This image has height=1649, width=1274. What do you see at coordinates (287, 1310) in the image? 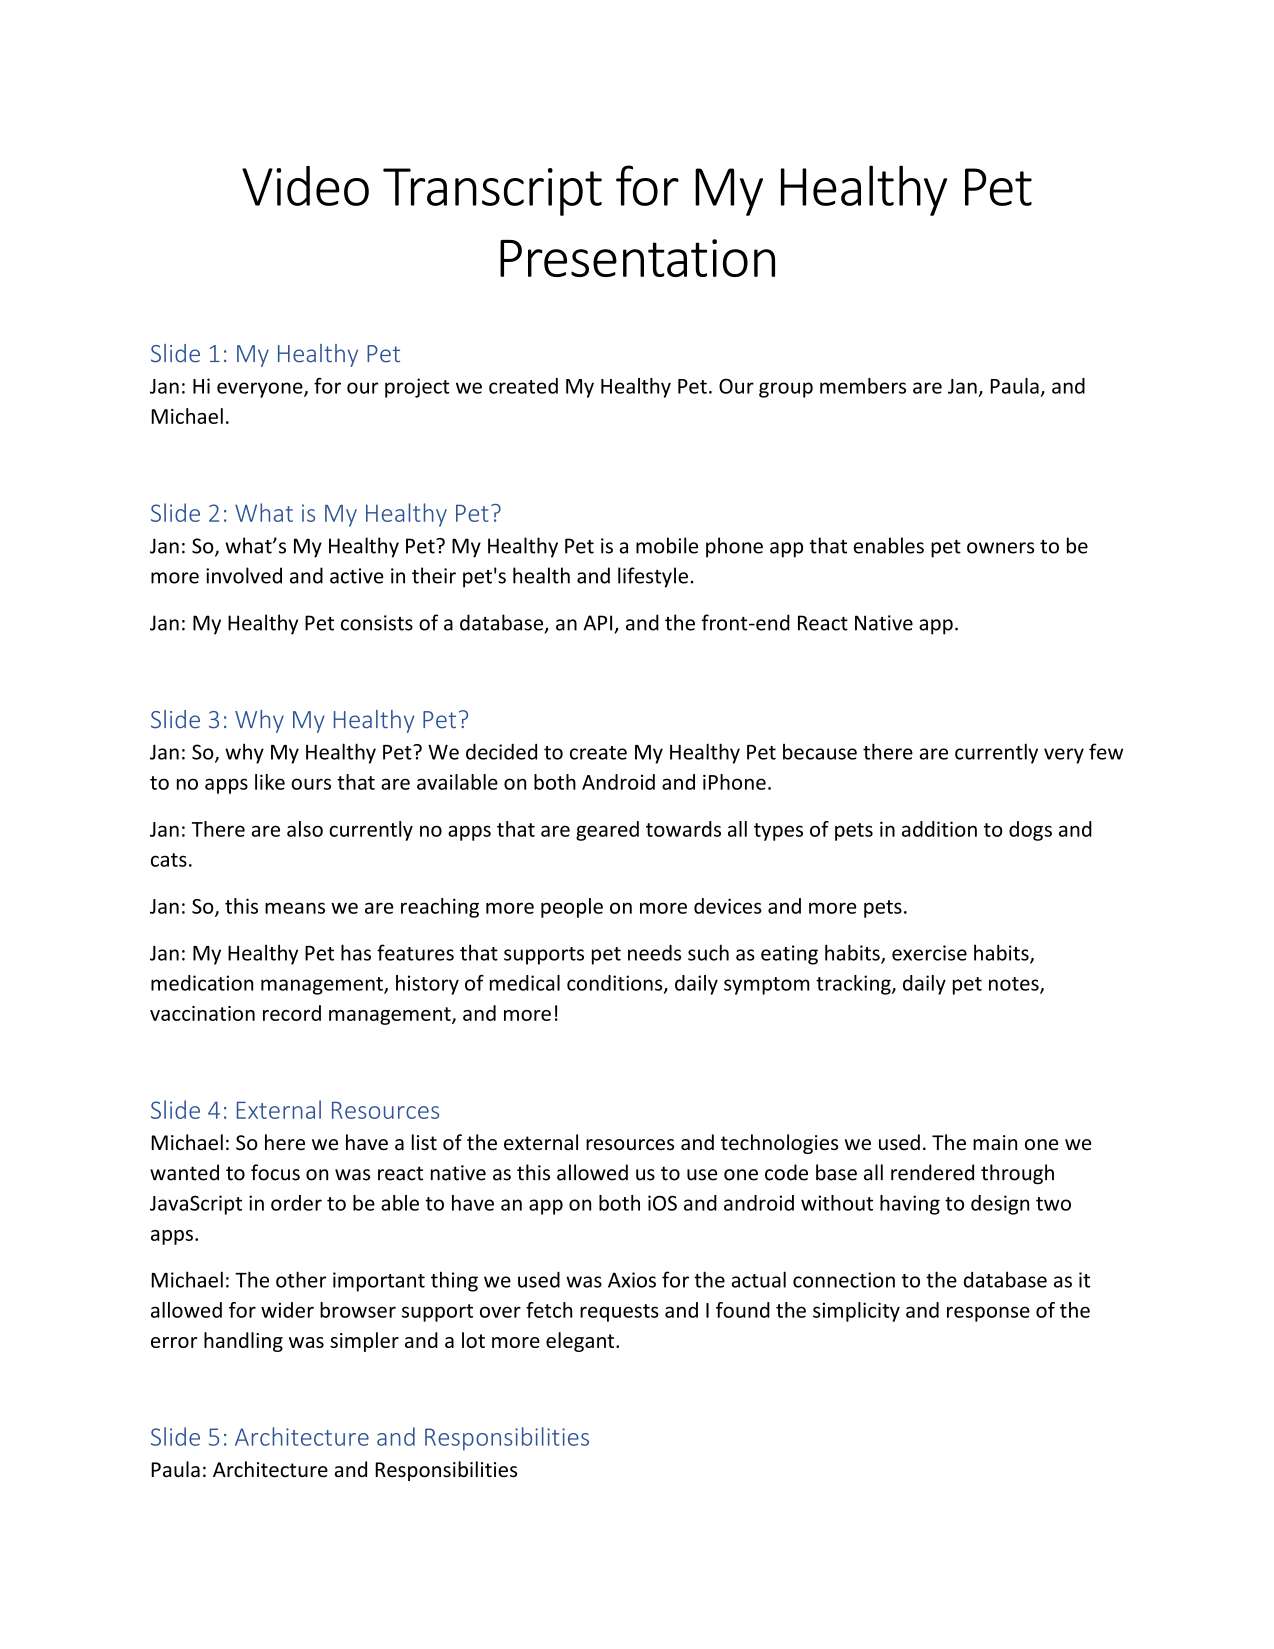
I see `wider` at bounding box center [287, 1310].
